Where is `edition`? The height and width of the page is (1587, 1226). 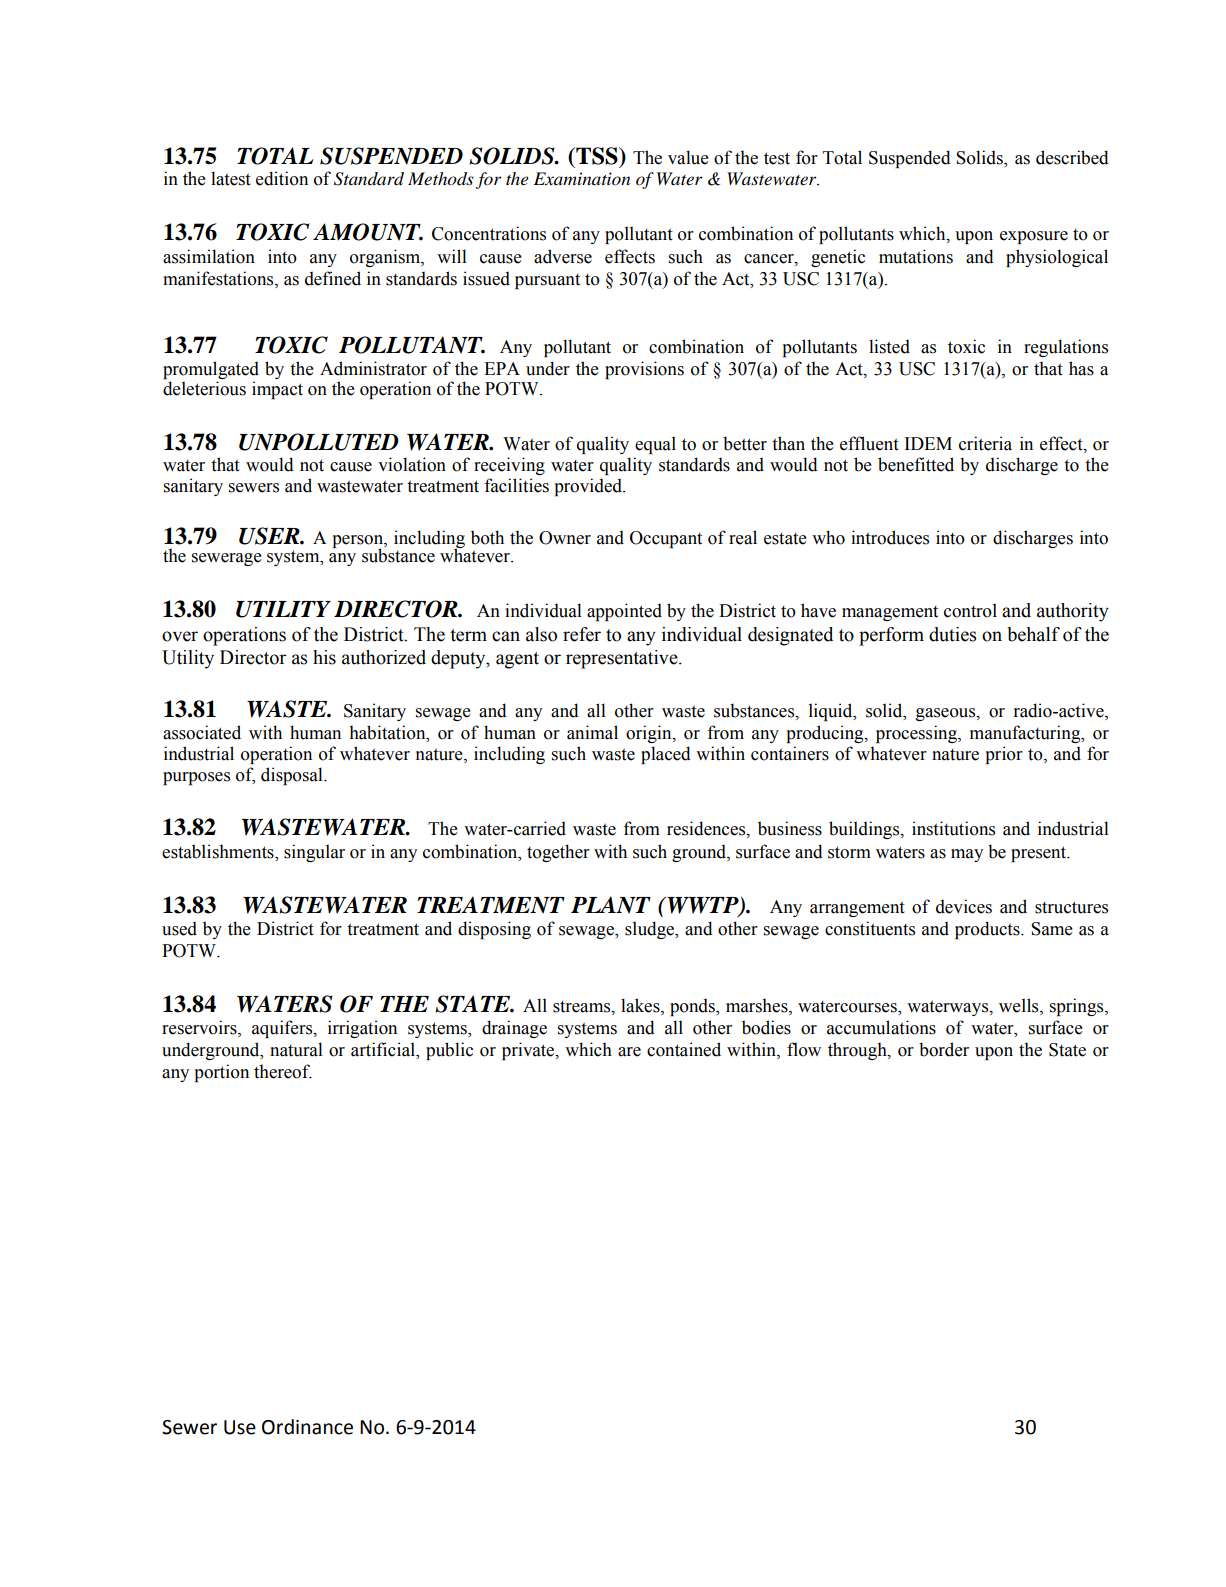
edition is located at coordinates (282, 178).
